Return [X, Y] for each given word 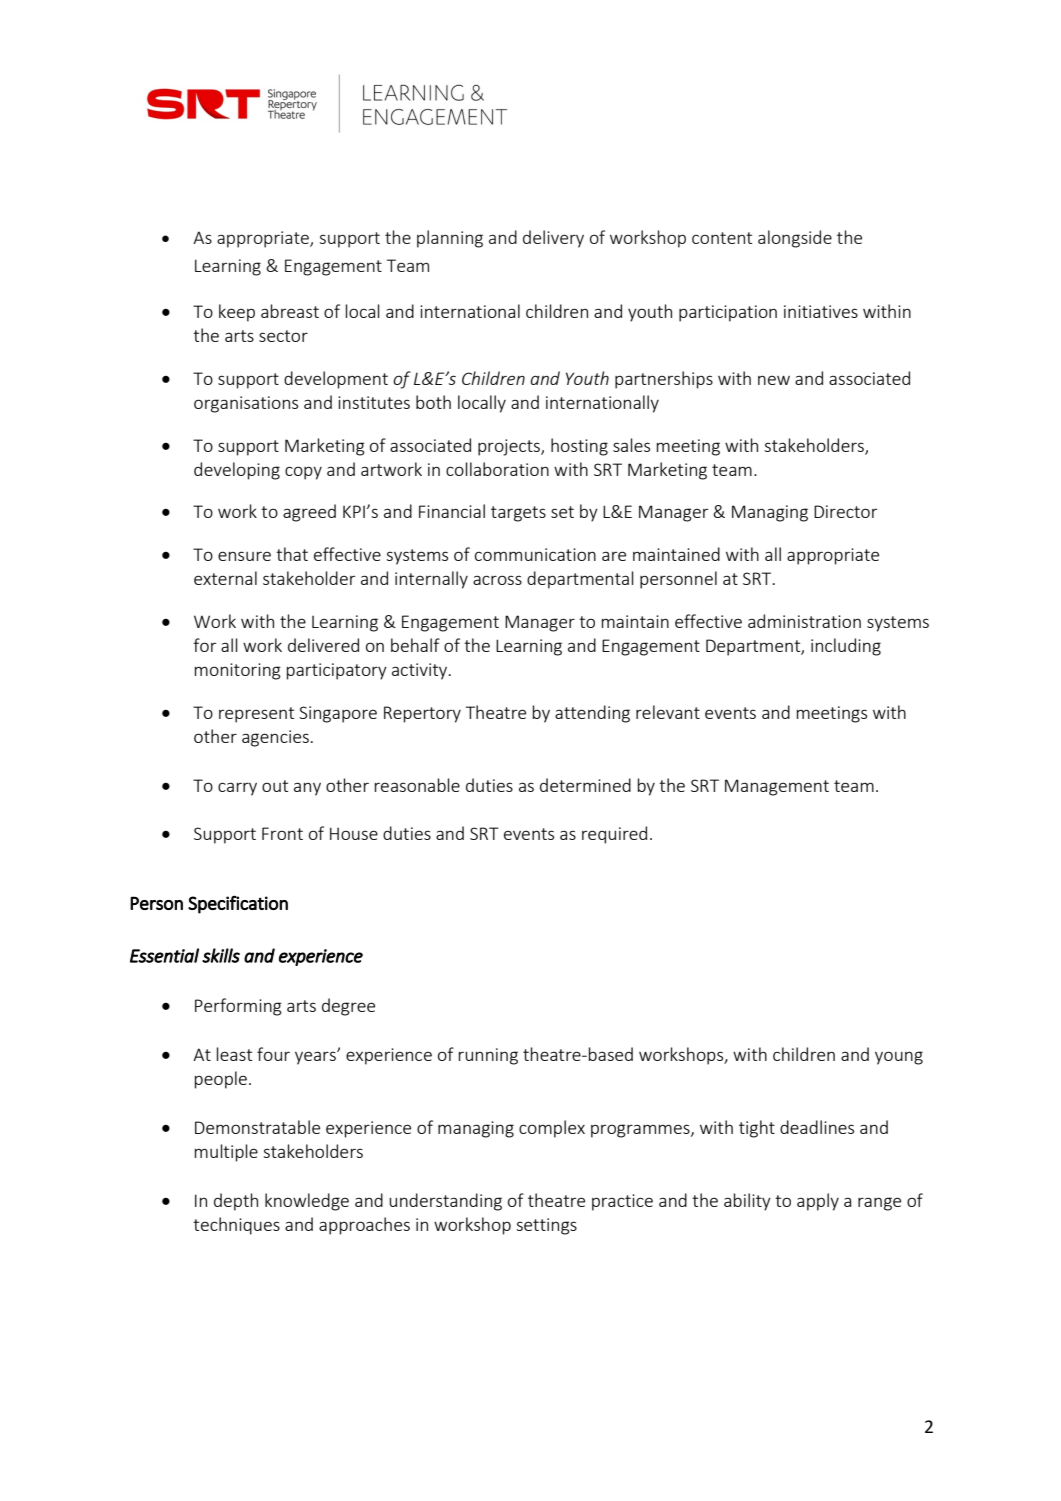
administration [804, 621]
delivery [553, 239]
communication [535, 554]
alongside [795, 239]
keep [237, 313]
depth [236, 1202]
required [614, 835]
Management [777, 787]
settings [546, 1226]
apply [818, 1202]
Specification [238, 904]
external [225, 578]
